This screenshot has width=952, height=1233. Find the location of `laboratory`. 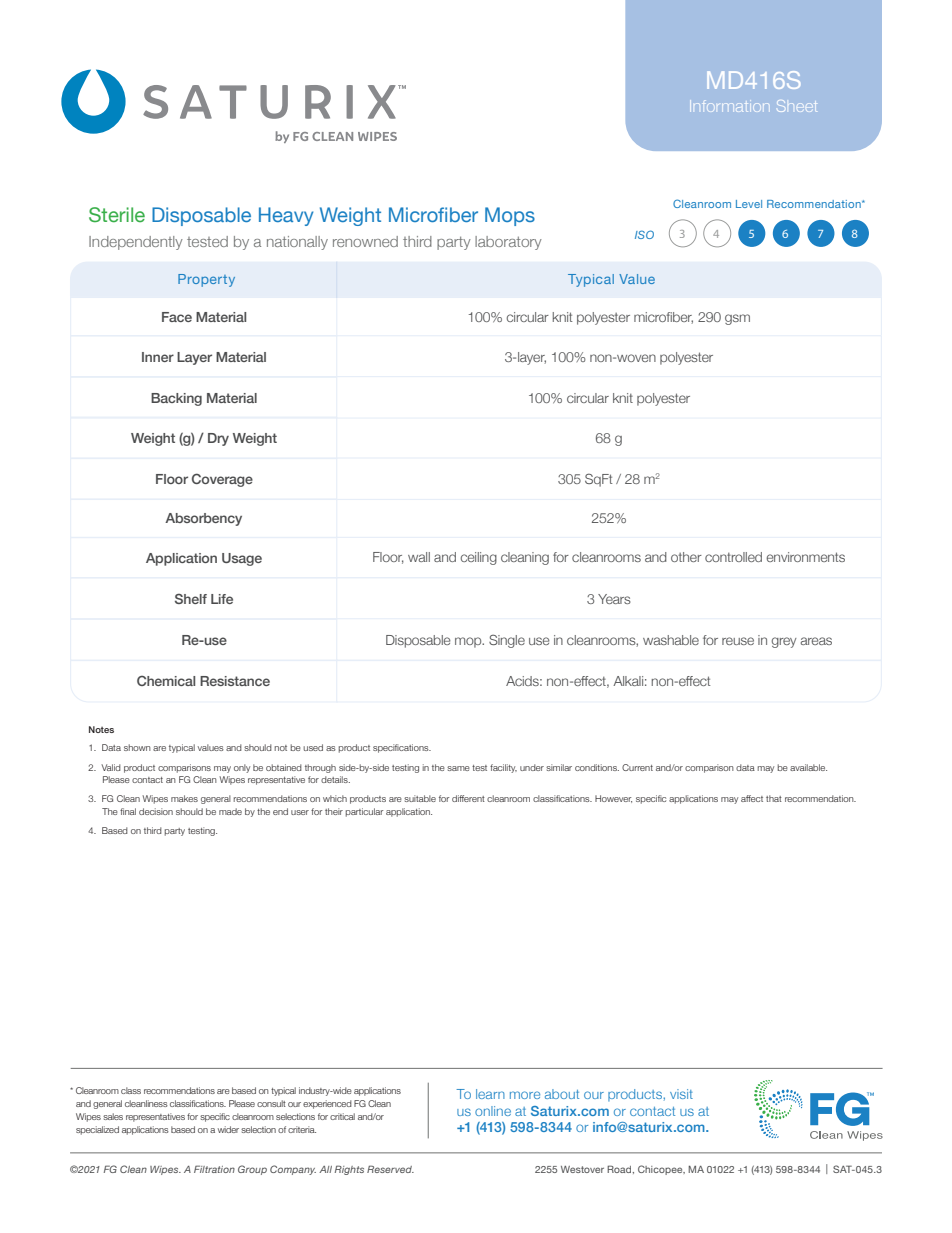

laboratory is located at coordinates (508, 243).
